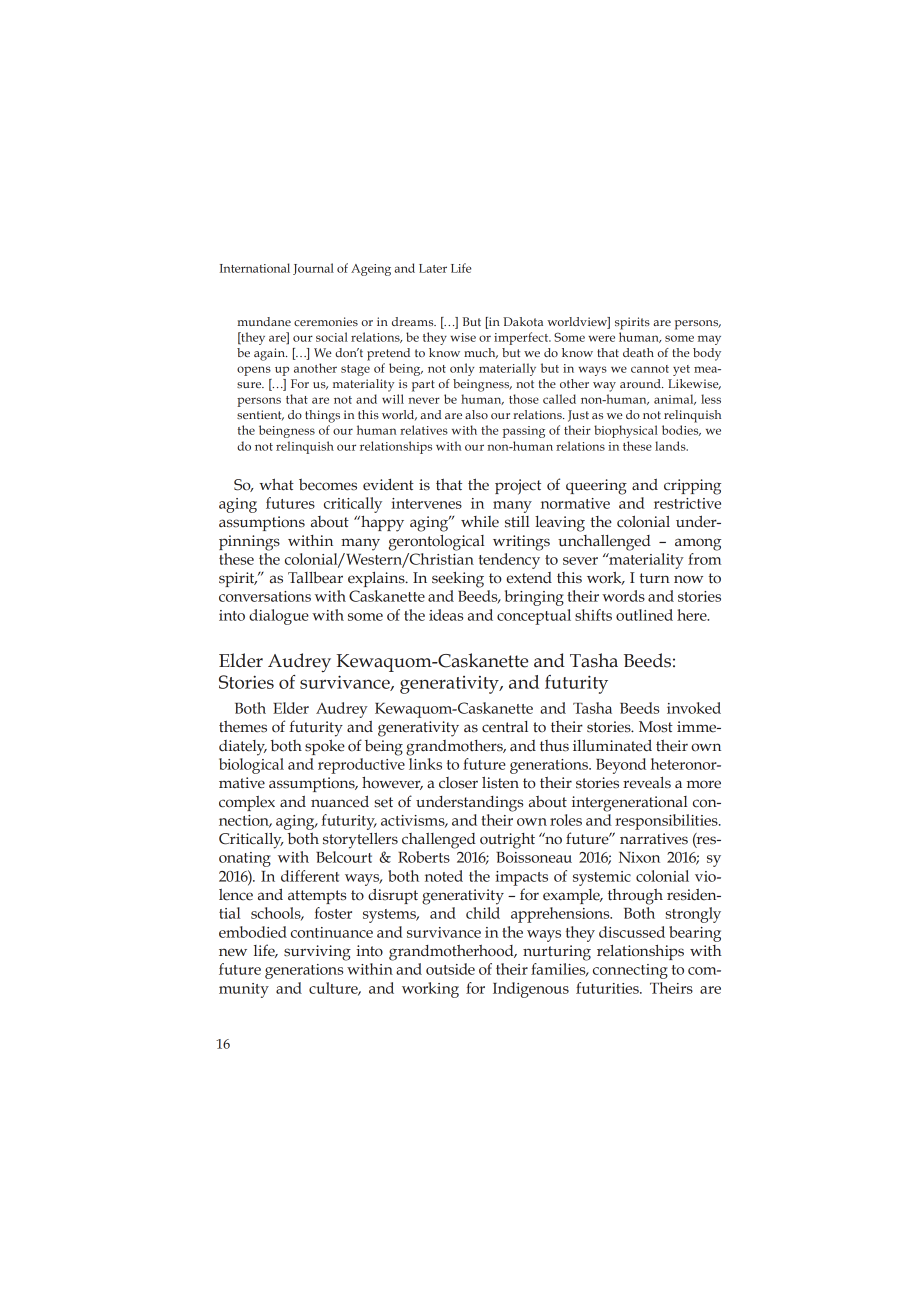  I want to click on restrictive, so click(687, 503).
